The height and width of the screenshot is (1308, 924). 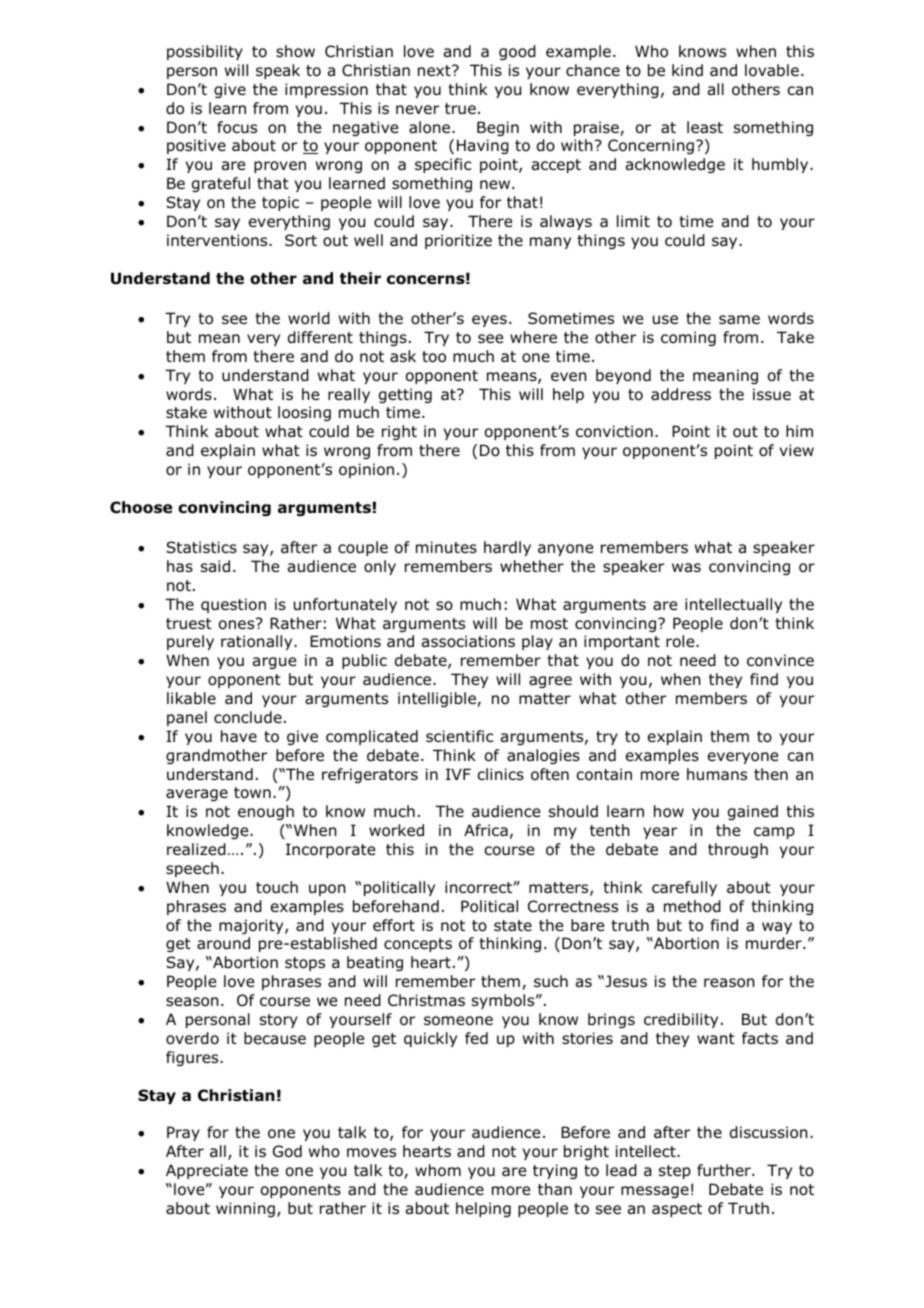 I want to click on Appreciate, so click(x=207, y=1171).
